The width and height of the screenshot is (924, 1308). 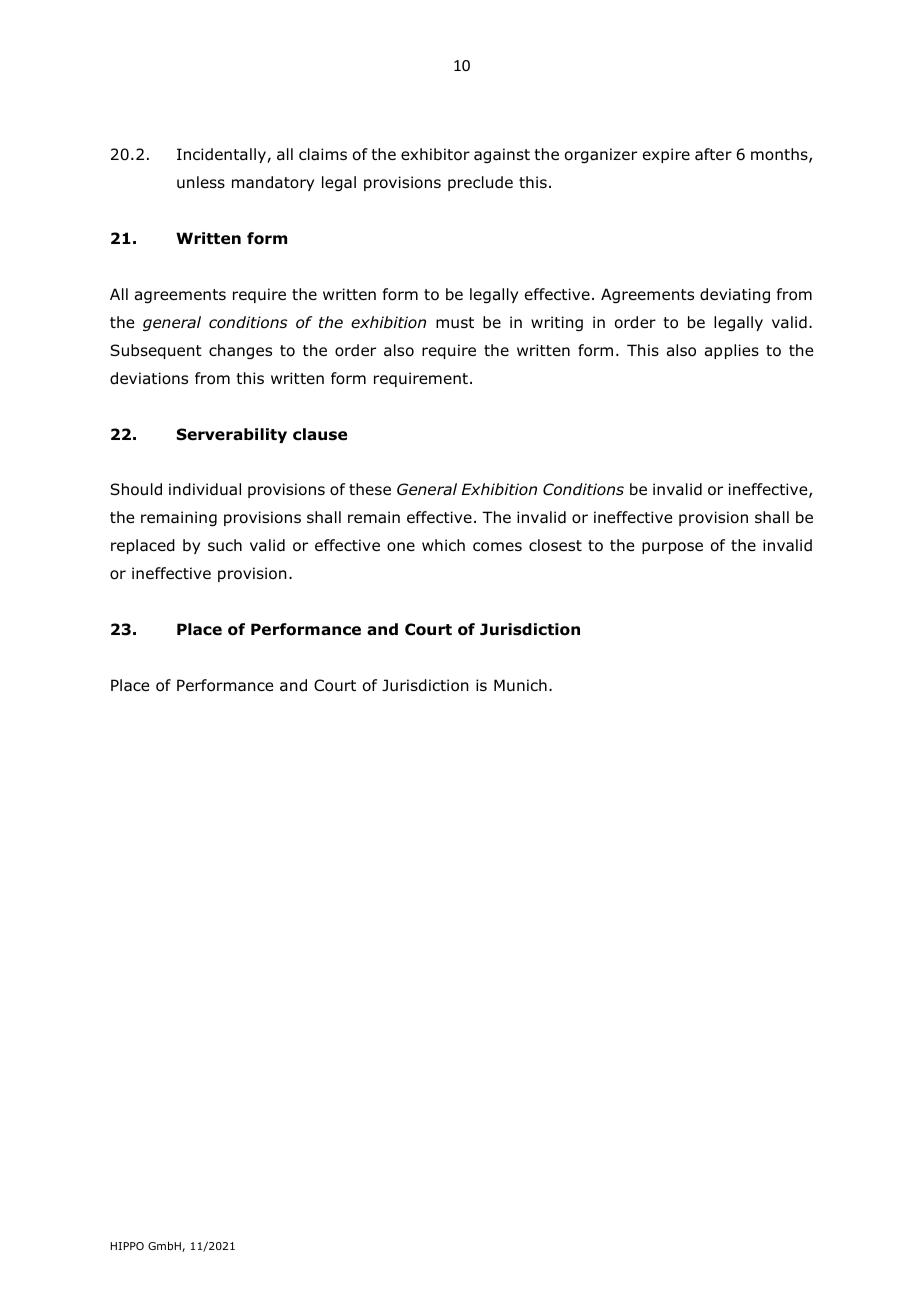 What do you see at coordinates (201, 182) in the screenshot?
I see `unless` at bounding box center [201, 182].
